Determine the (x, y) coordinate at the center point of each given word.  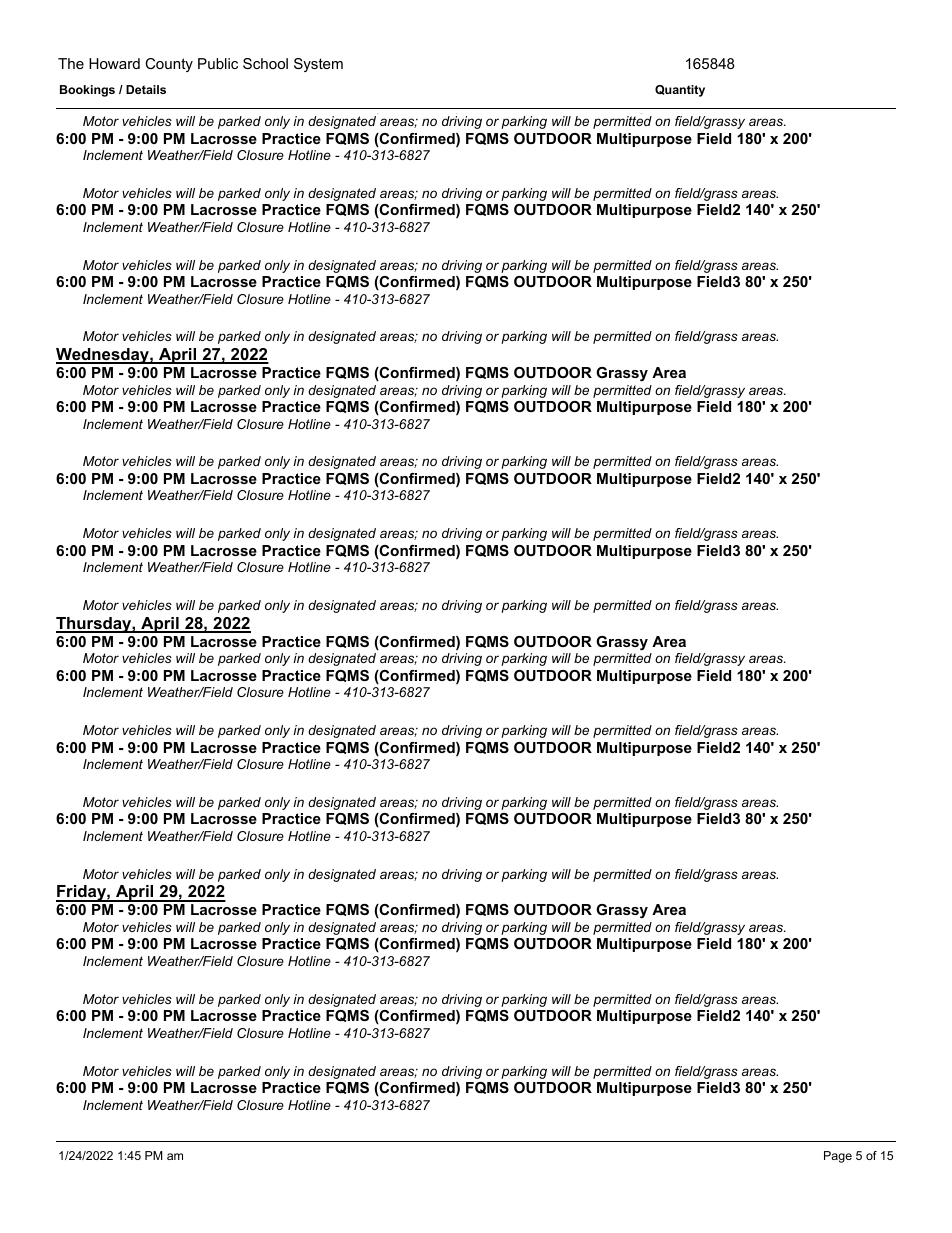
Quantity (680, 91)
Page (838, 1157)
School (265, 63)
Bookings (87, 91)
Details (146, 89)
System (318, 65)
